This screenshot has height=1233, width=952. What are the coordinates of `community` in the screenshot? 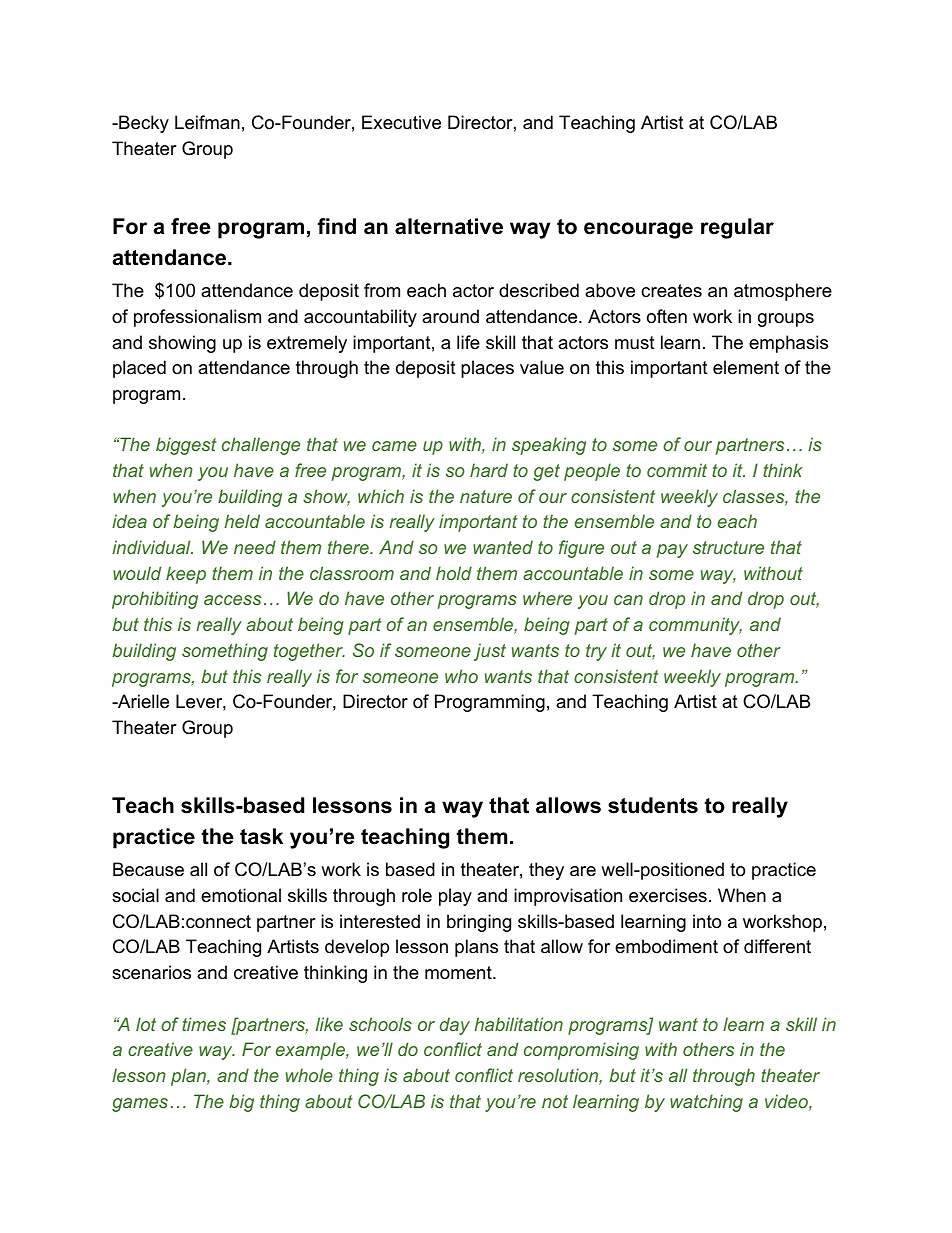 It's located at (695, 626).
